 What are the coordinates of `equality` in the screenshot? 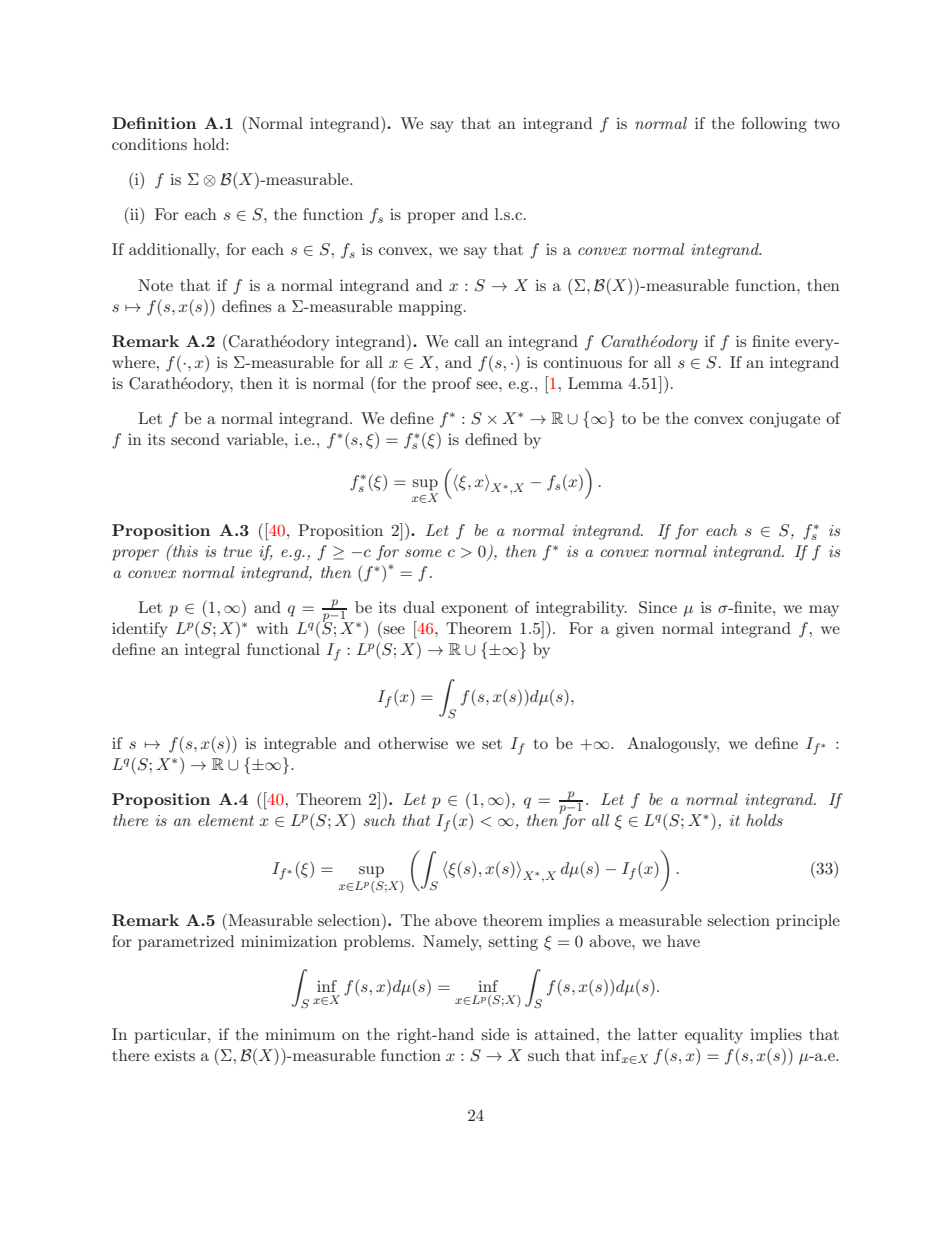 It's located at (714, 1036).
